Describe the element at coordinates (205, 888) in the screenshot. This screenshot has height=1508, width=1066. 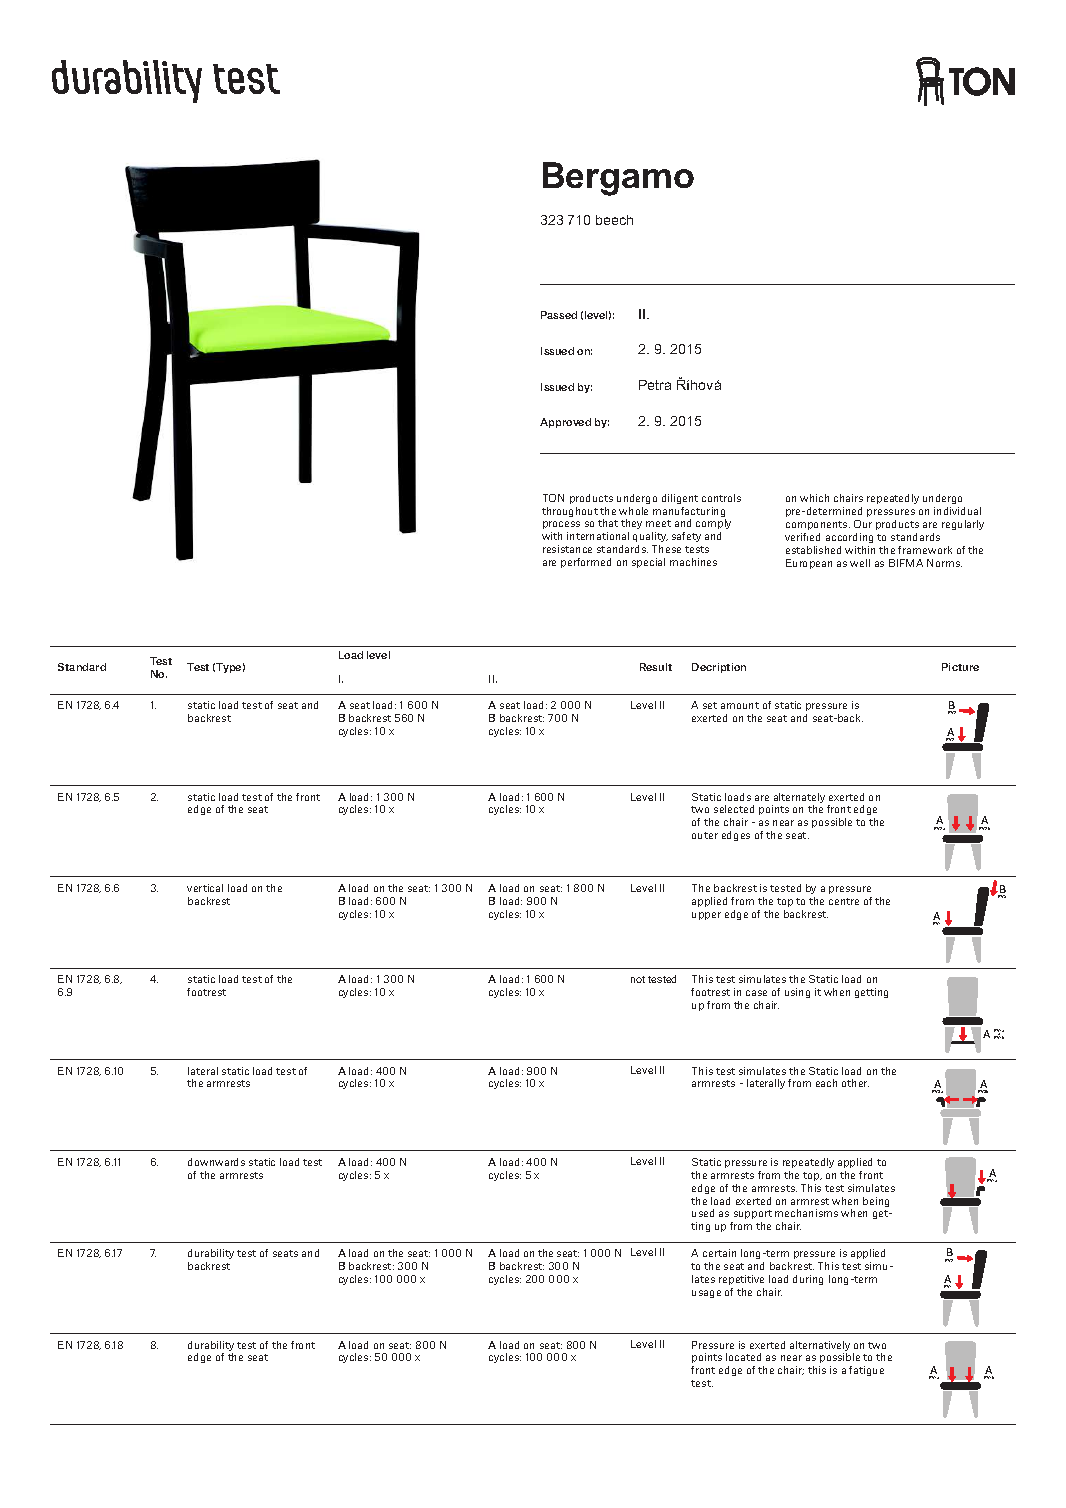
I see `vertical` at that location.
